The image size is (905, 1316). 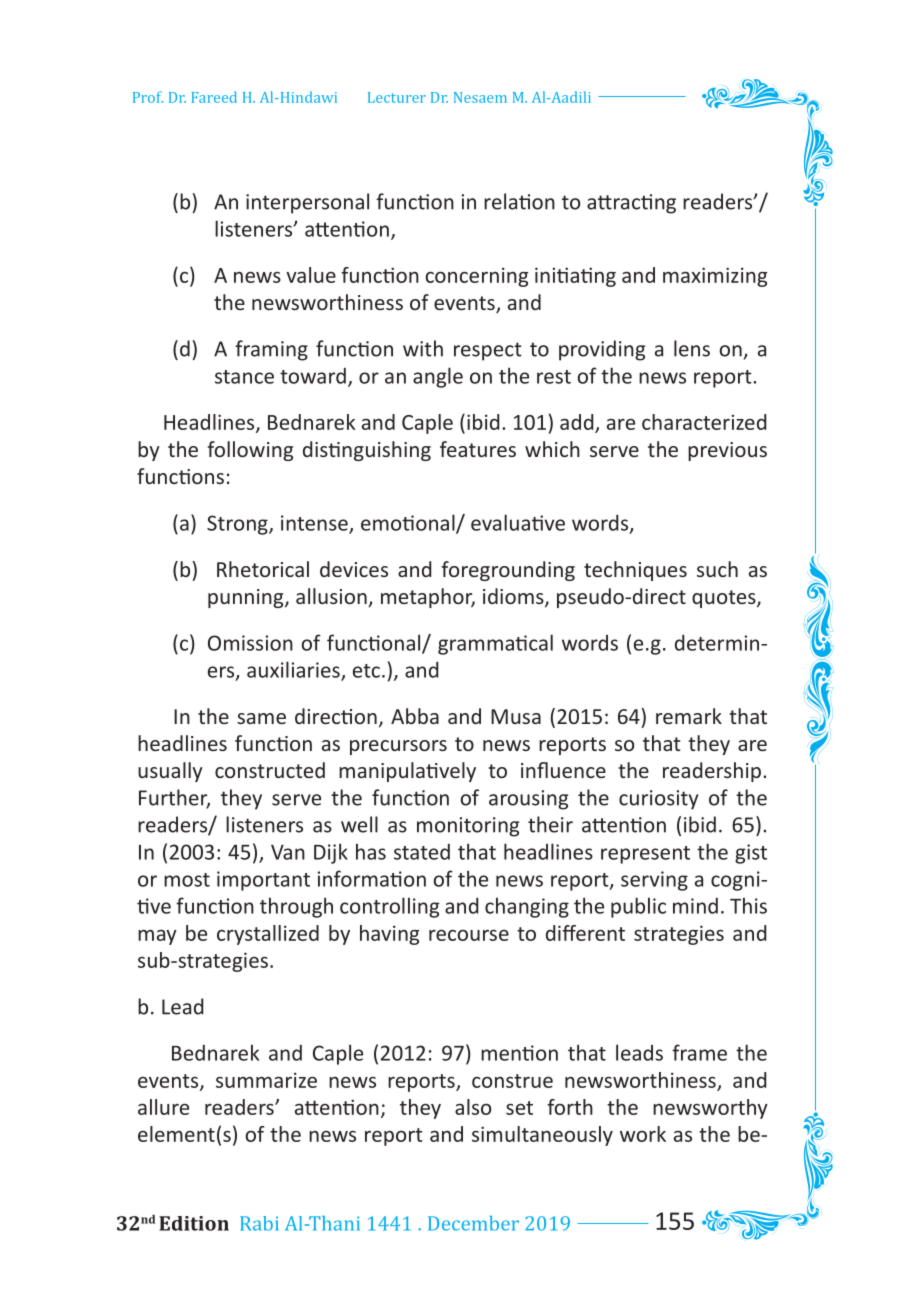 I want to click on mind, so click(x=695, y=906).
